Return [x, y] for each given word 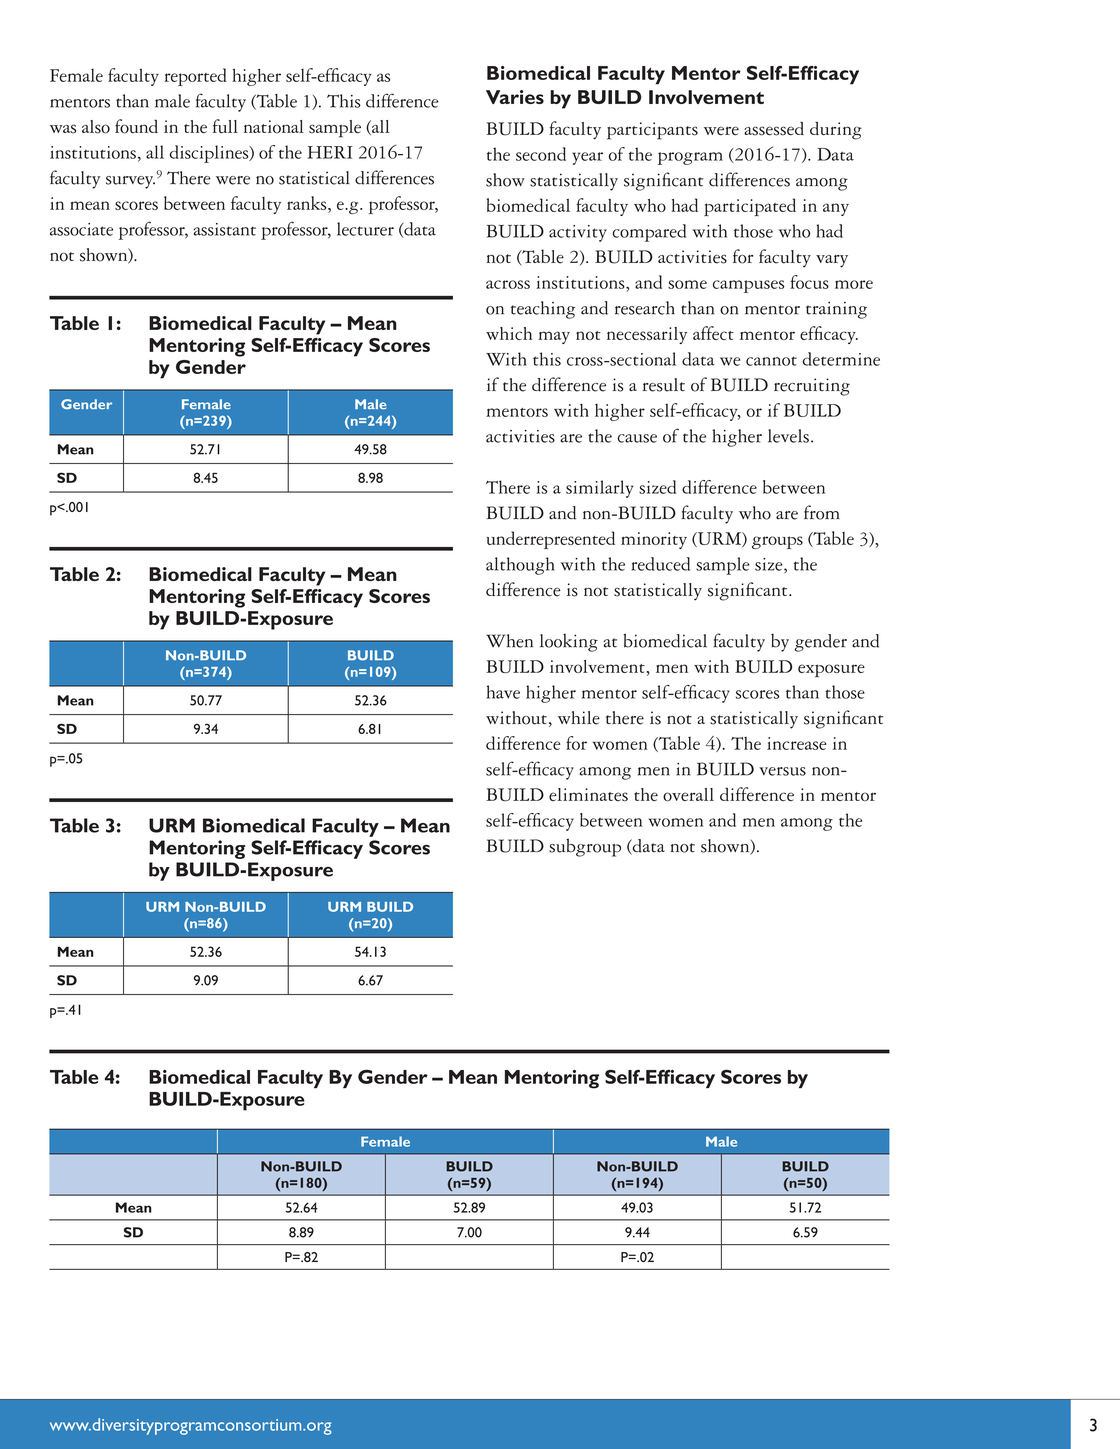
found [136, 126]
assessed [774, 129]
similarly [600, 489]
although [520, 566]
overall [688, 795]
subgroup [585, 847]
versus [782, 771]
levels [788, 436]
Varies [515, 97]
